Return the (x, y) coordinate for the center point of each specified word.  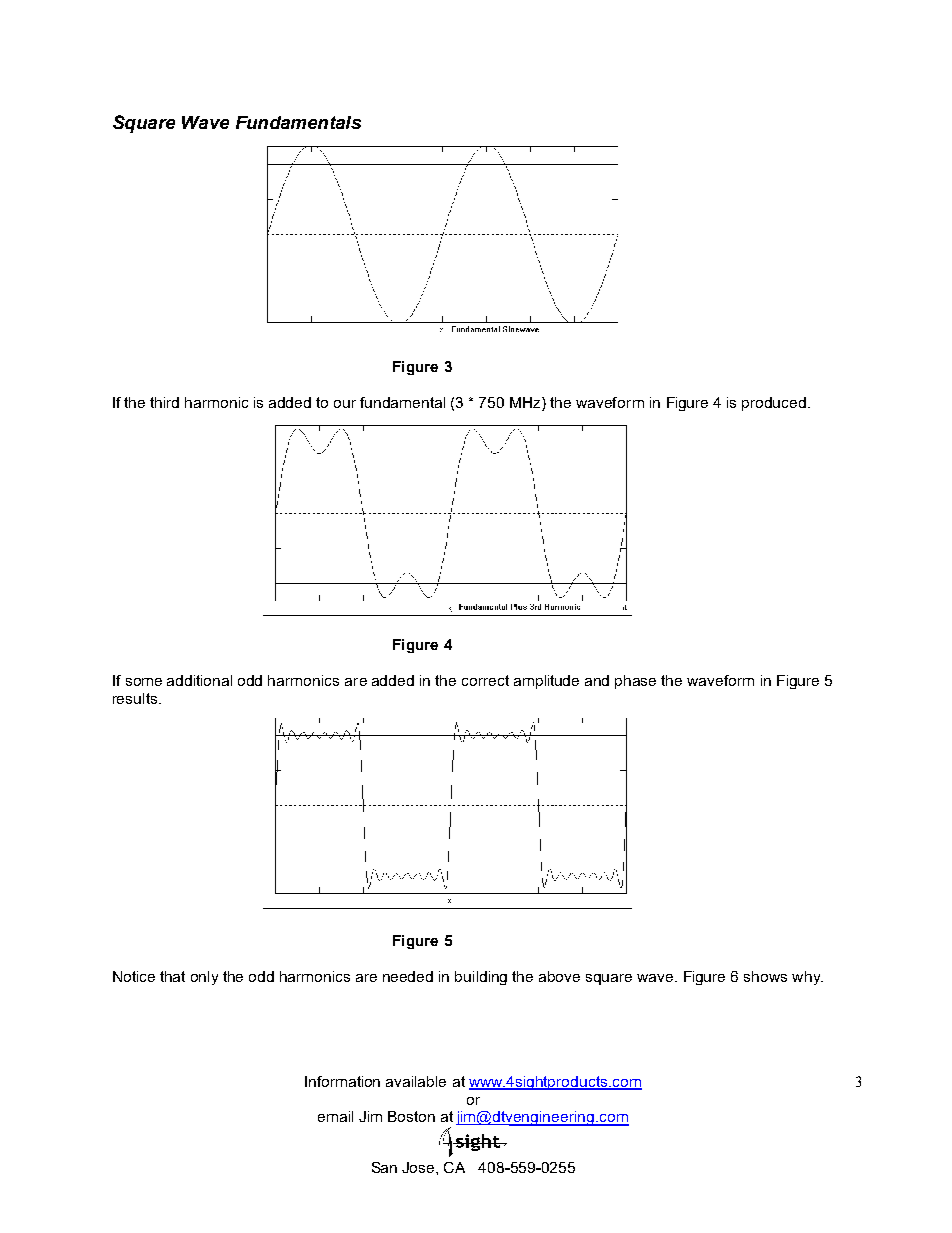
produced (775, 404)
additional (199, 680)
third (164, 402)
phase (635, 682)
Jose (419, 1167)
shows (765, 976)
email (335, 1116)
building (481, 978)
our (345, 404)
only (204, 978)
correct (485, 680)
